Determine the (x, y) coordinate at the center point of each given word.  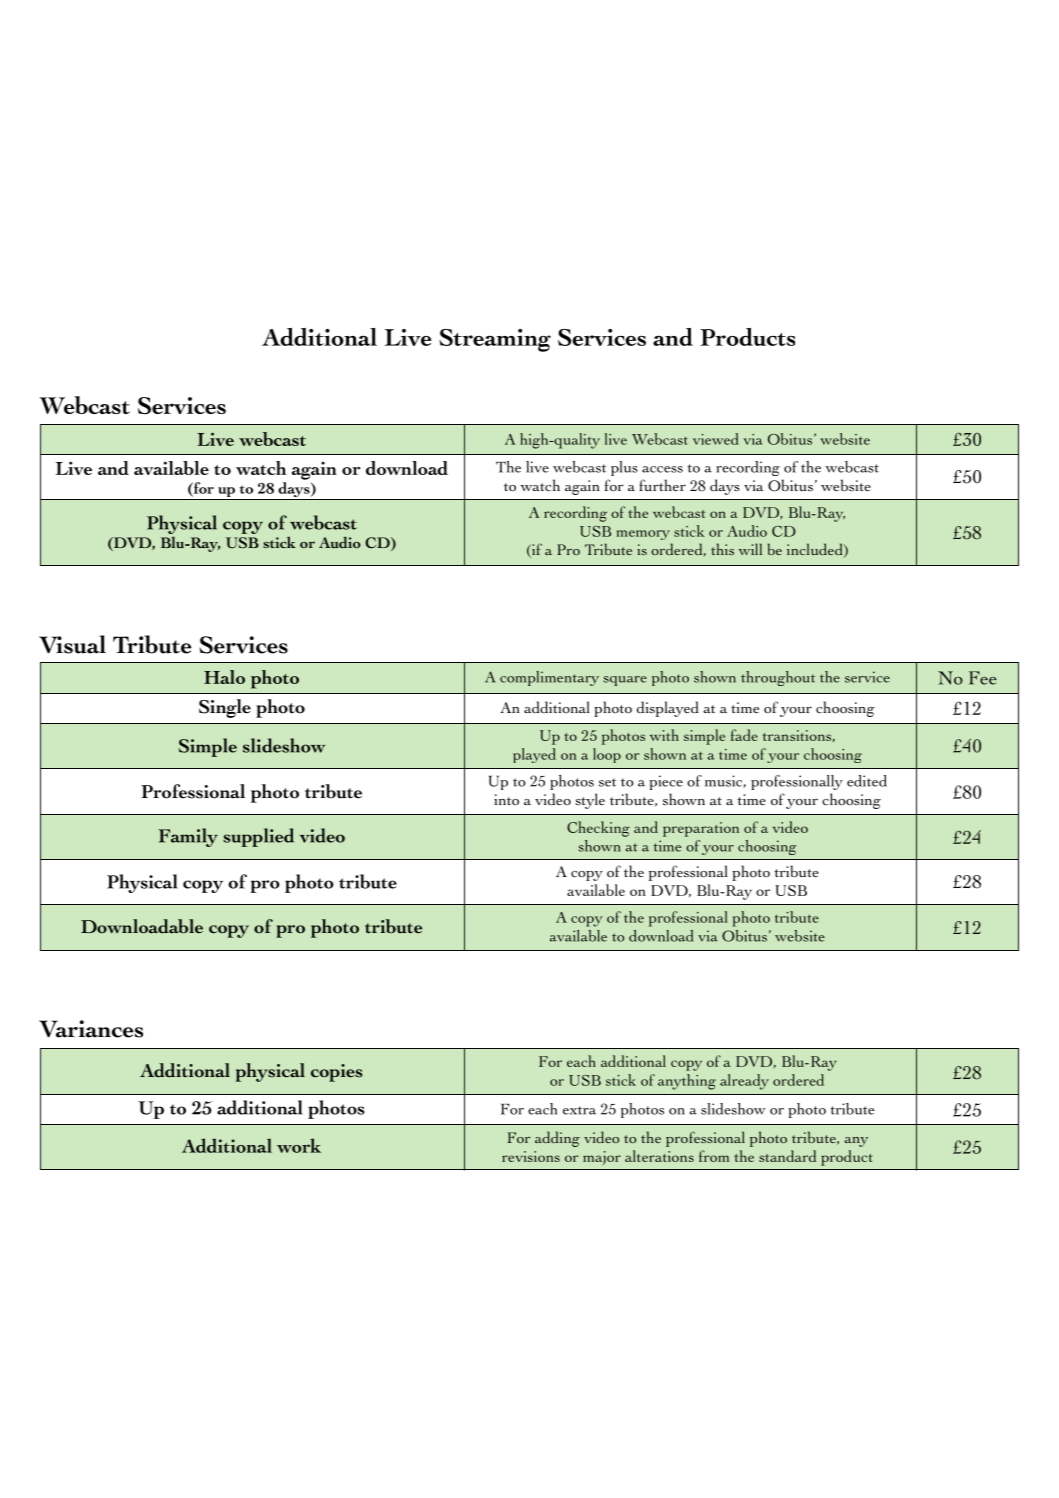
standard (787, 1156)
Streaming (495, 340)
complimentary (549, 678)
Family (188, 837)
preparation (701, 829)
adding (557, 1139)
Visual (72, 644)
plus (624, 468)
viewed (716, 439)
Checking (598, 829)
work (299, 1145)
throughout (778, 678)
